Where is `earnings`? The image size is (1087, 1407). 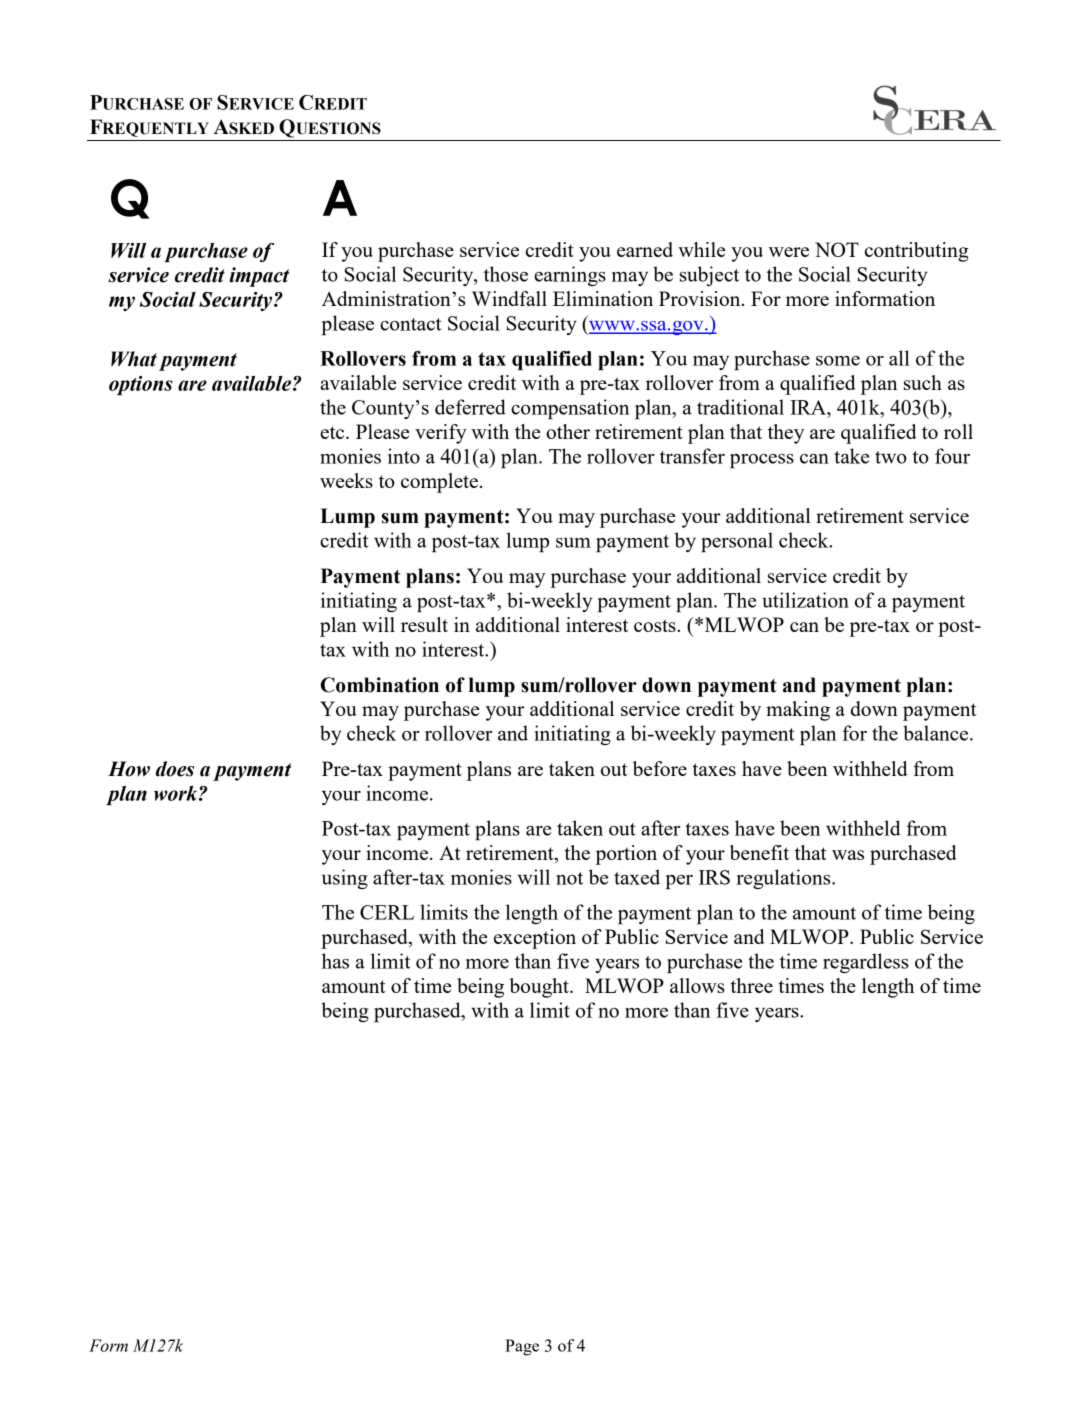
earnings is located at coordinates (570, 276).
